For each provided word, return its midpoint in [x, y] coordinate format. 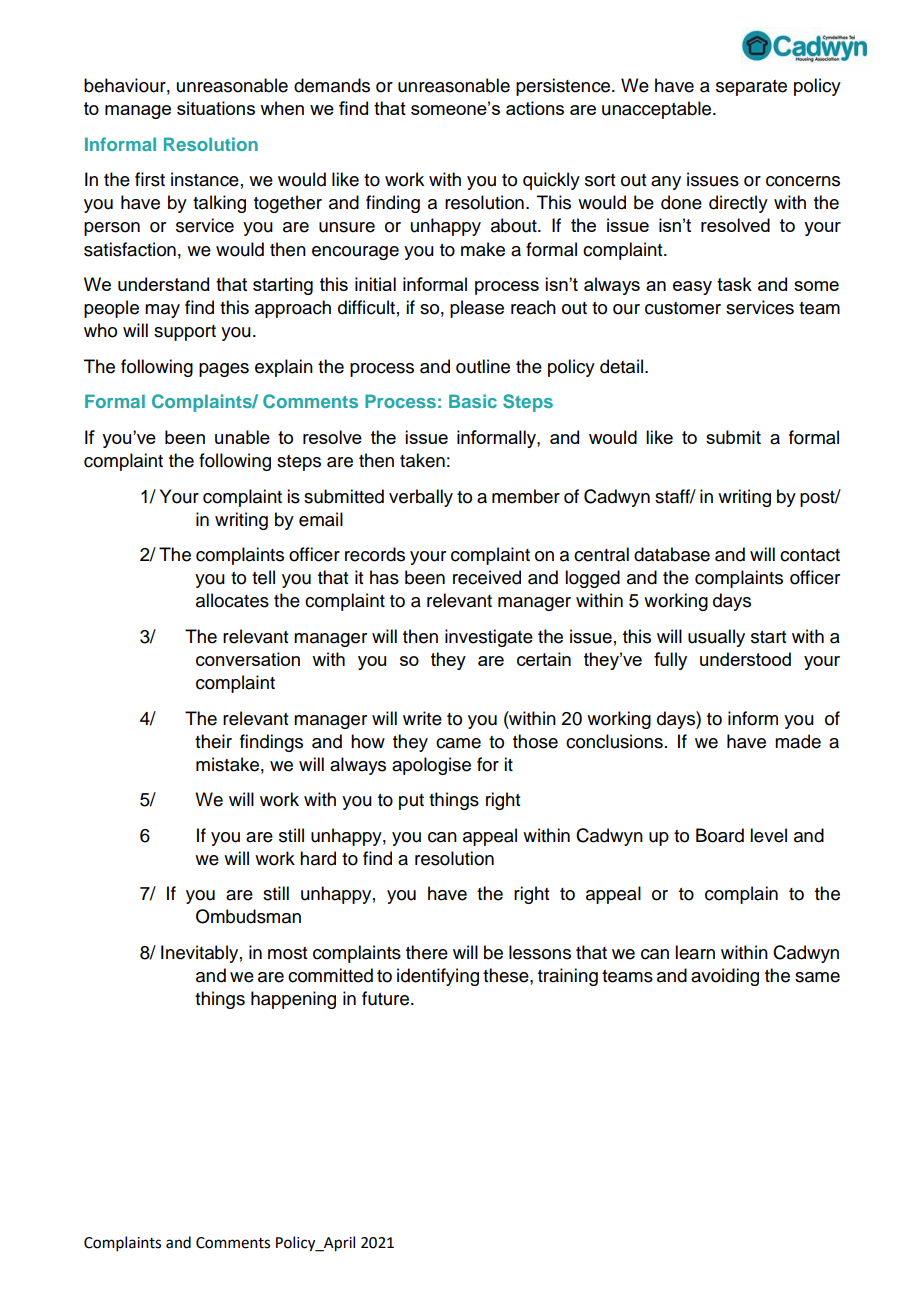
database [672, 554]
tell [263, 577]
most [287, 953]
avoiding [725, 977]
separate [751, 88]
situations [216, 108]
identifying [438, 977]
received [487, 577]
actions [535, 108]
